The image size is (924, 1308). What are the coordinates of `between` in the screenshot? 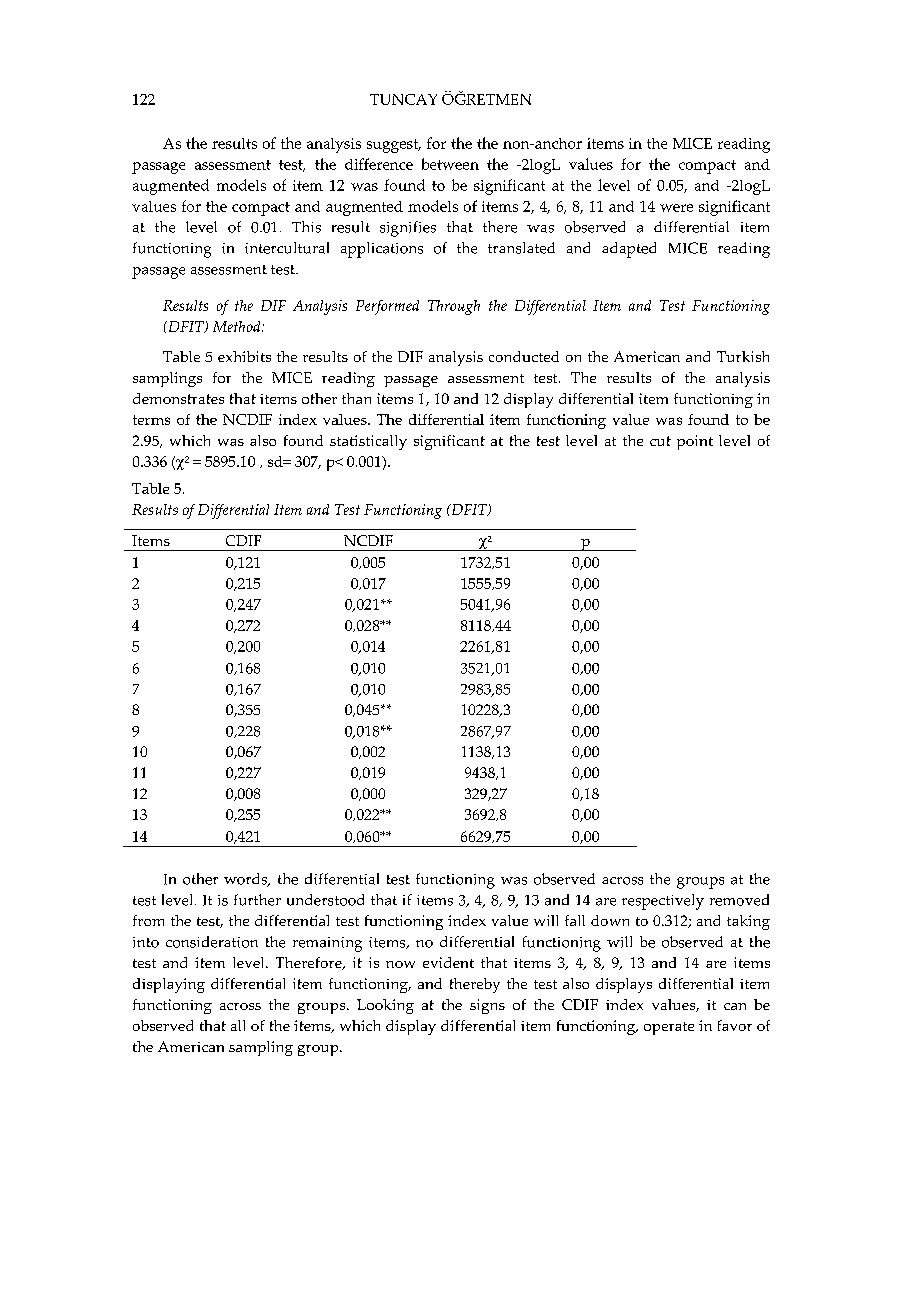 It's located at (450, 164).
